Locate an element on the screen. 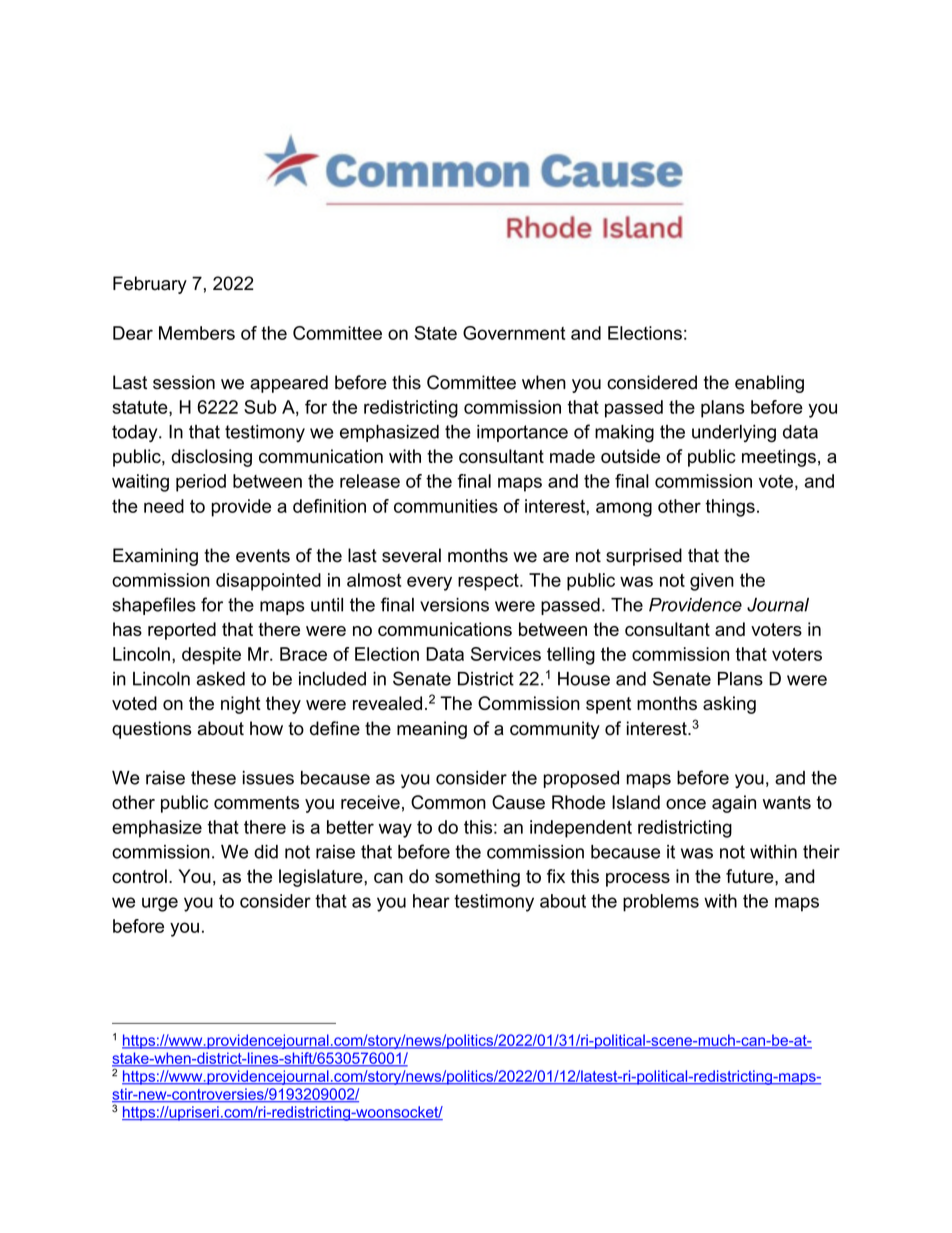  urge is located at coordinates (160, 904).
